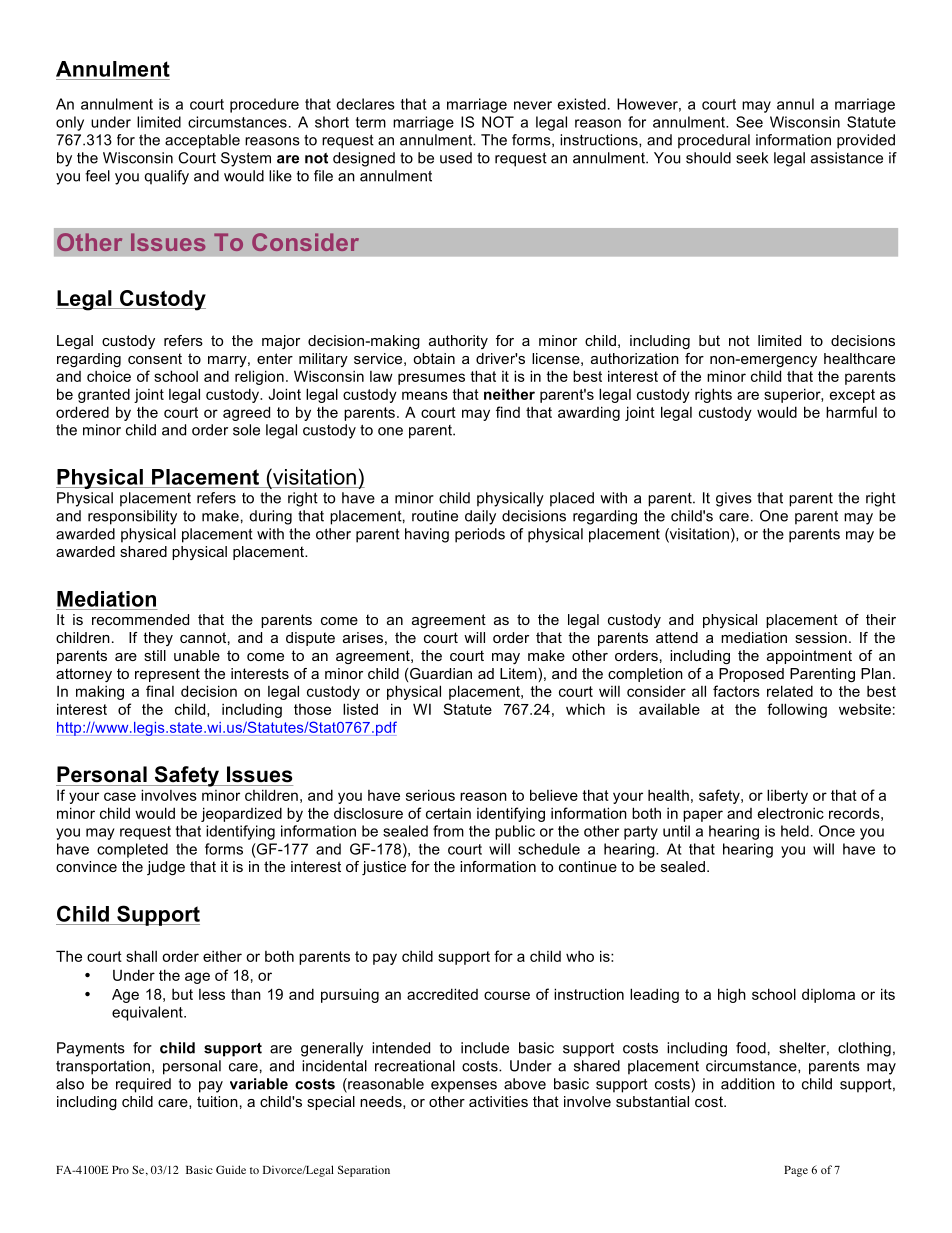  Describe the element at coordinates (821, 637) in the screenshot. I see `session` at that location.
